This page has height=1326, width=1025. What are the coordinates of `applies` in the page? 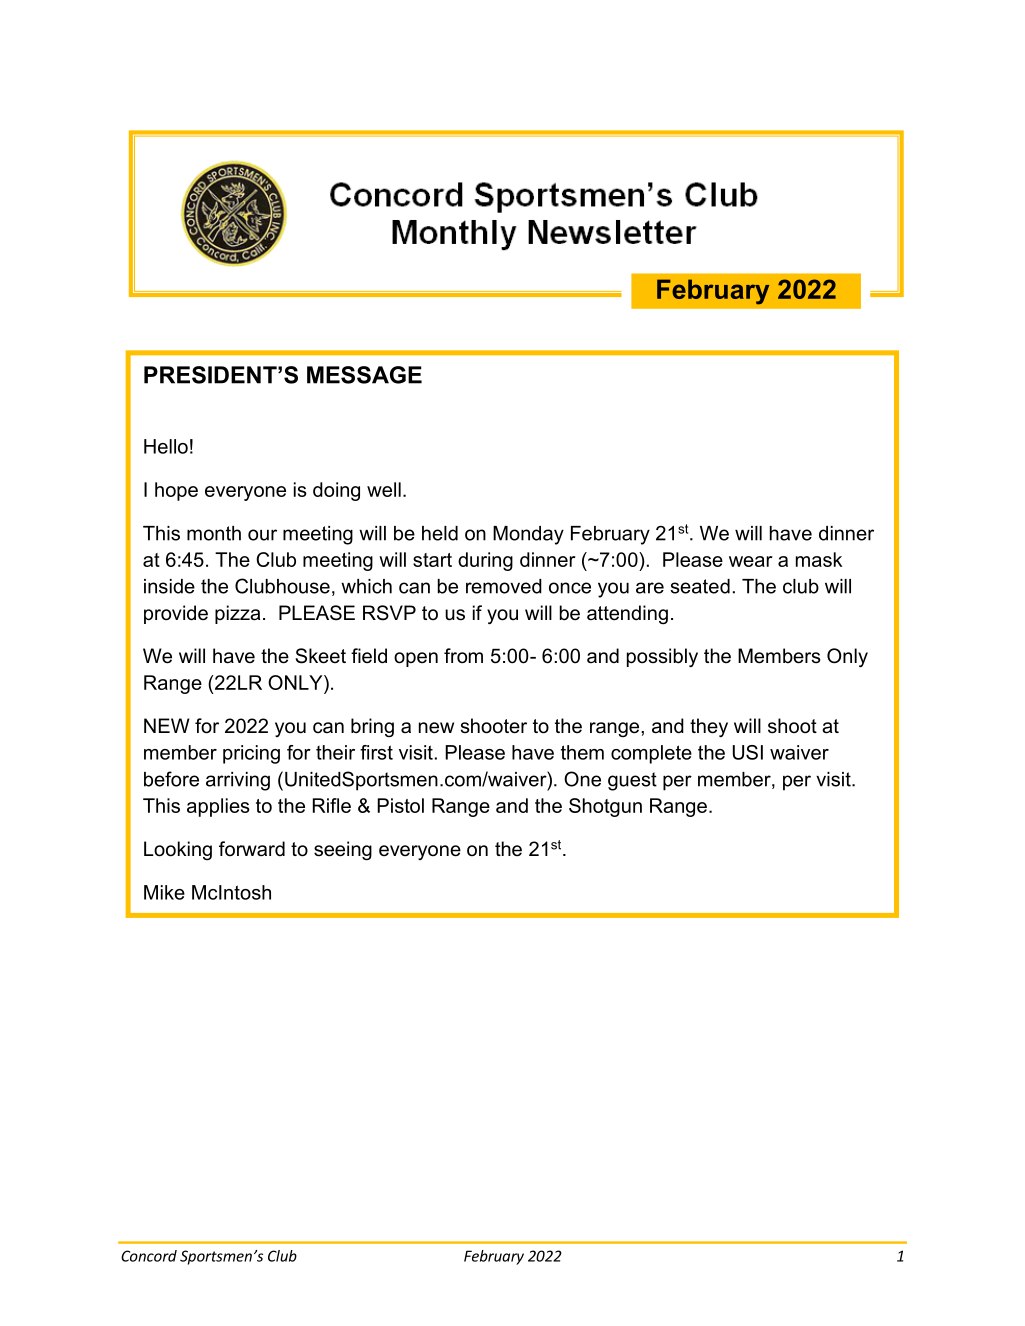 It's located at (218, 807).
